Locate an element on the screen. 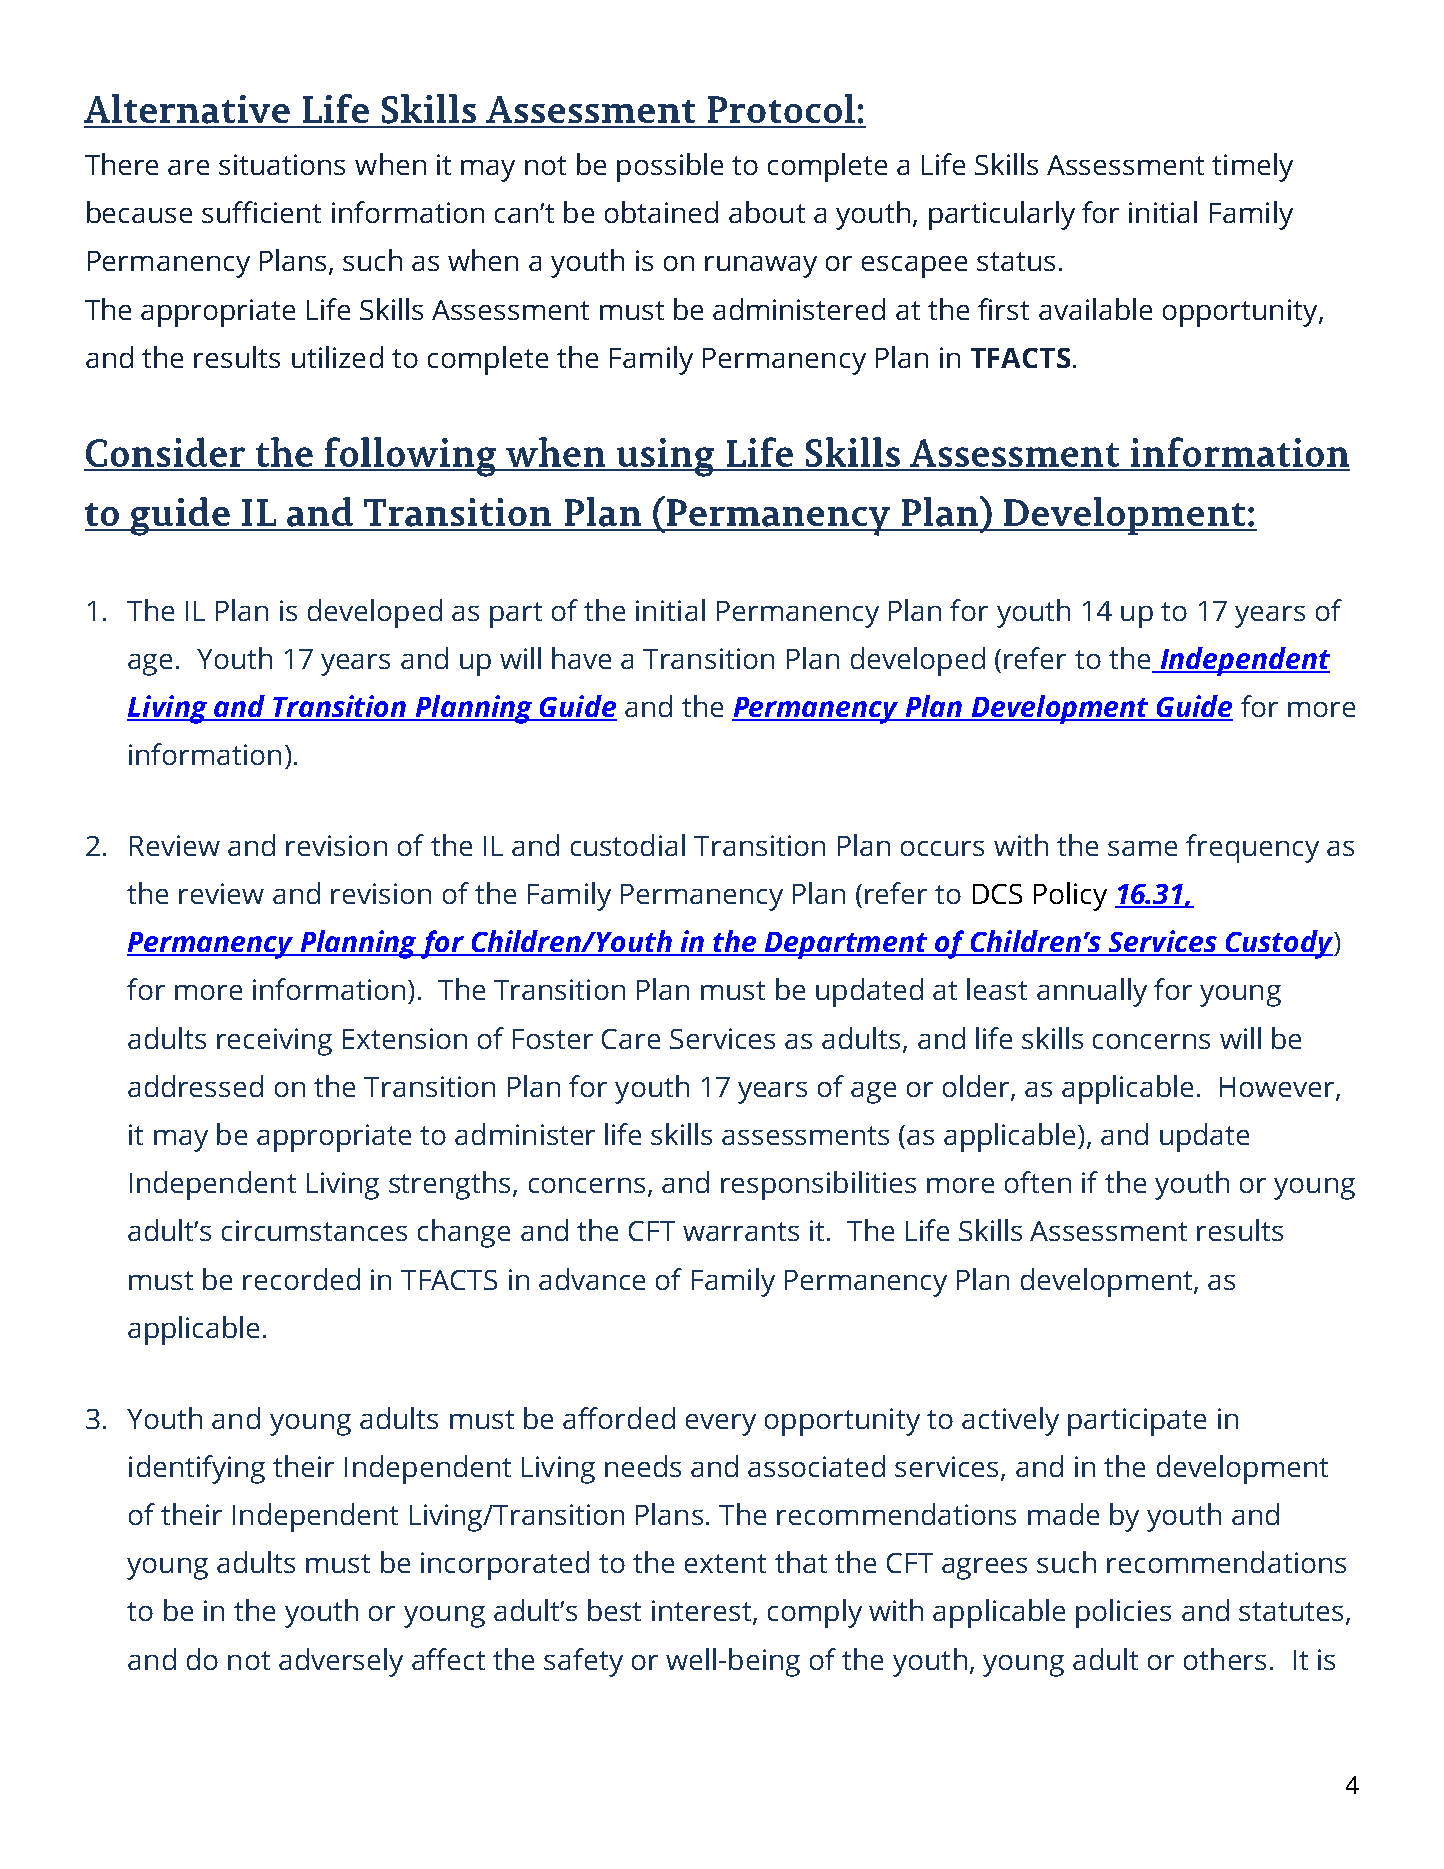  interest is located at coordinates (703, 1612).
